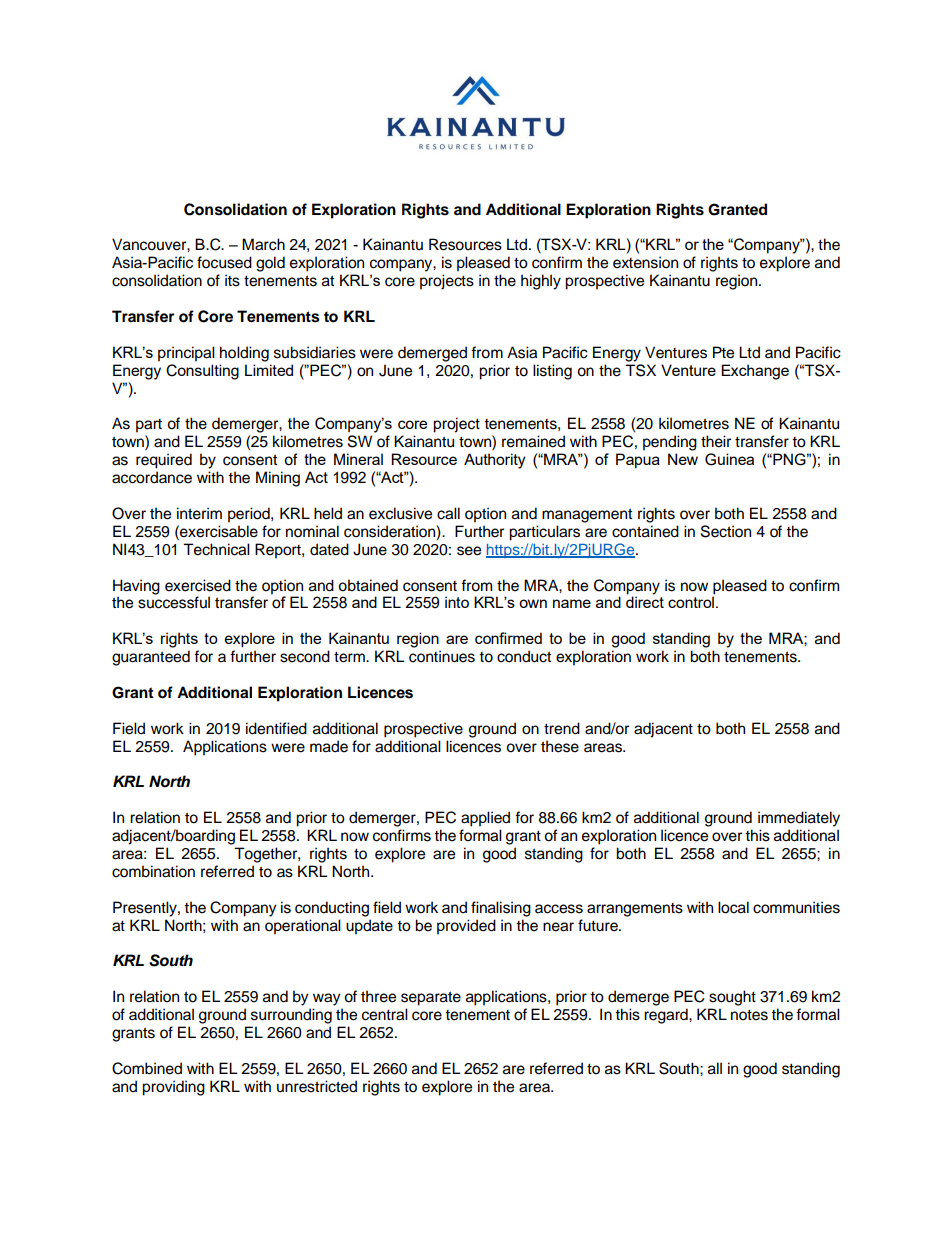  I want to click on combination, so click(153, 871).
